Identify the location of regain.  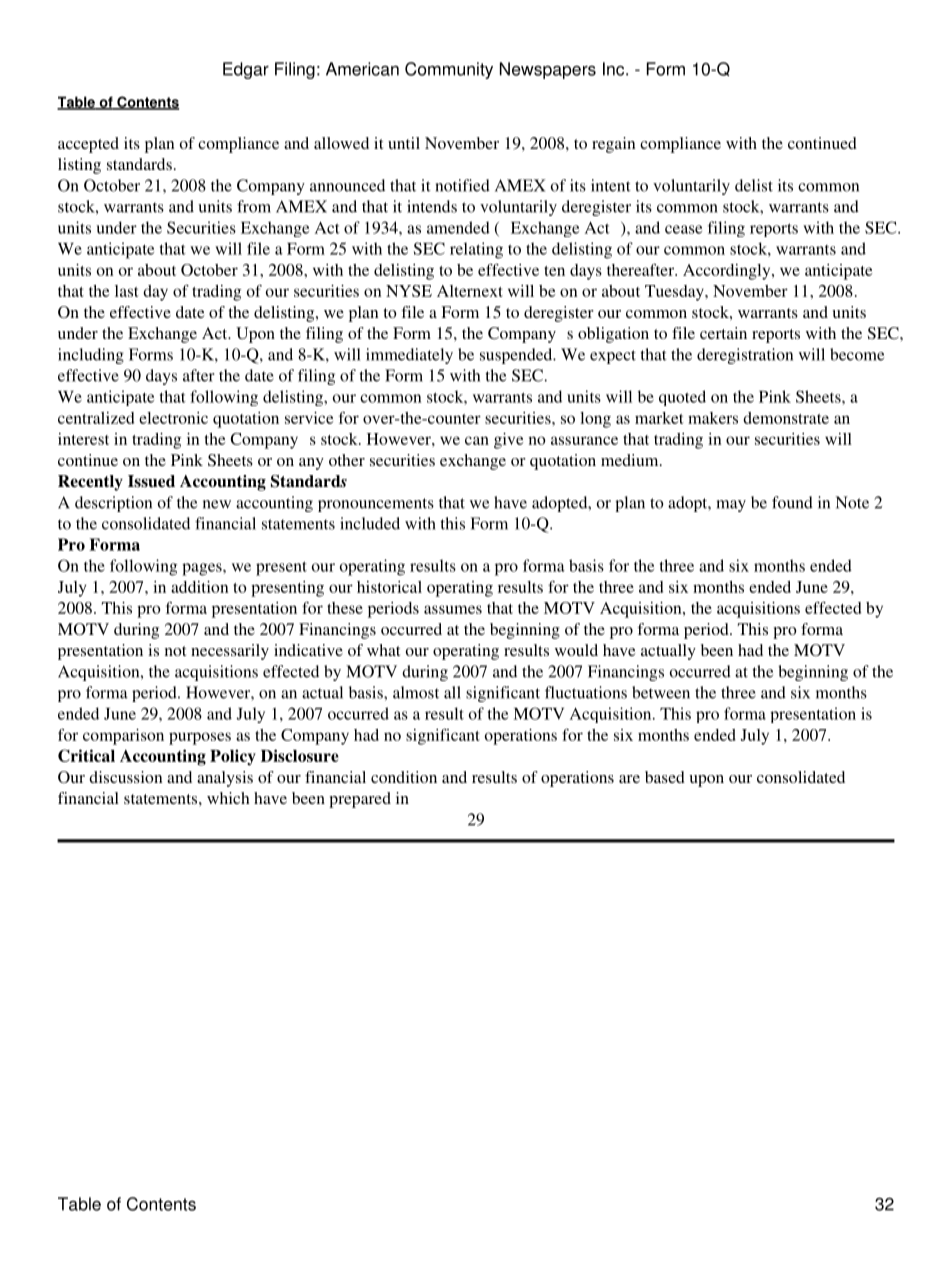
(613, 145).
